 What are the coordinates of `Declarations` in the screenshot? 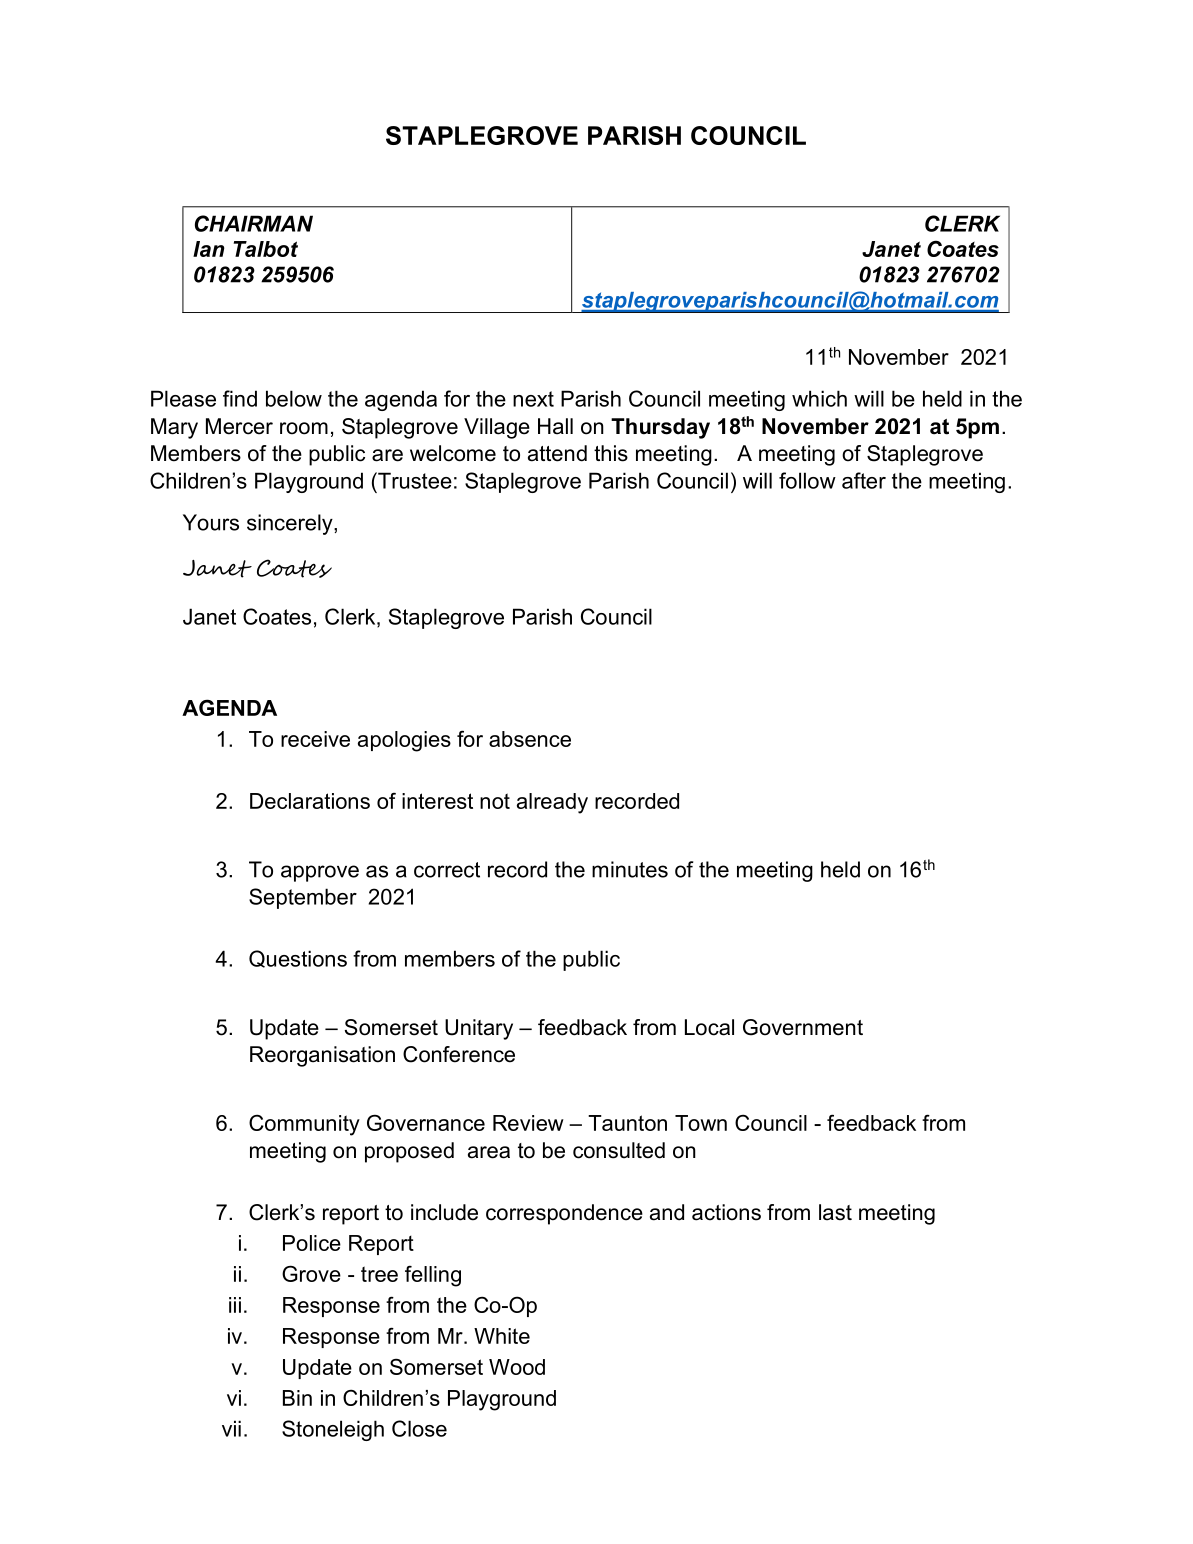 It's located at (310, 801).
